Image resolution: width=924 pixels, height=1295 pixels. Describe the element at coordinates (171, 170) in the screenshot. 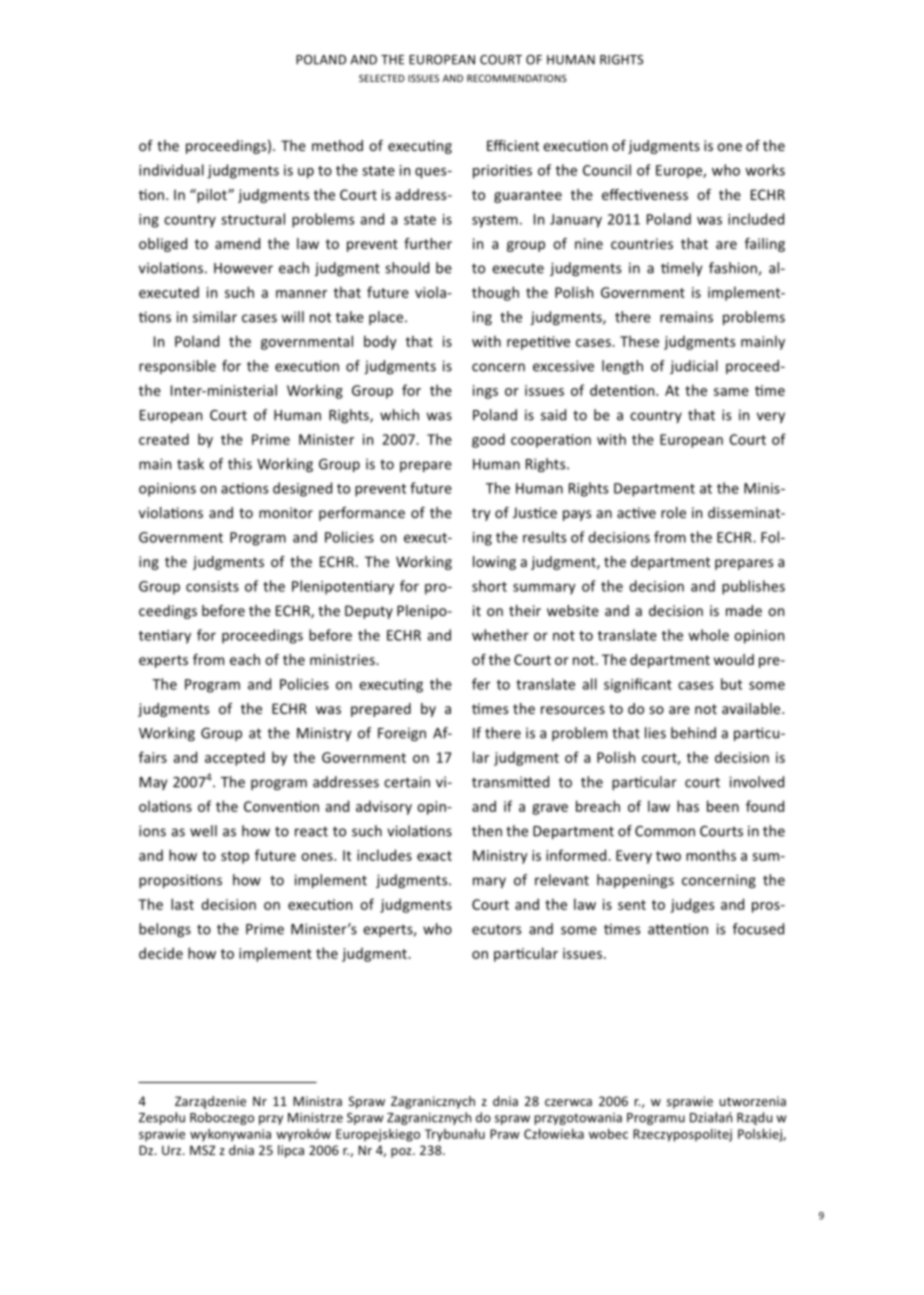

I see `individual` at that location.
